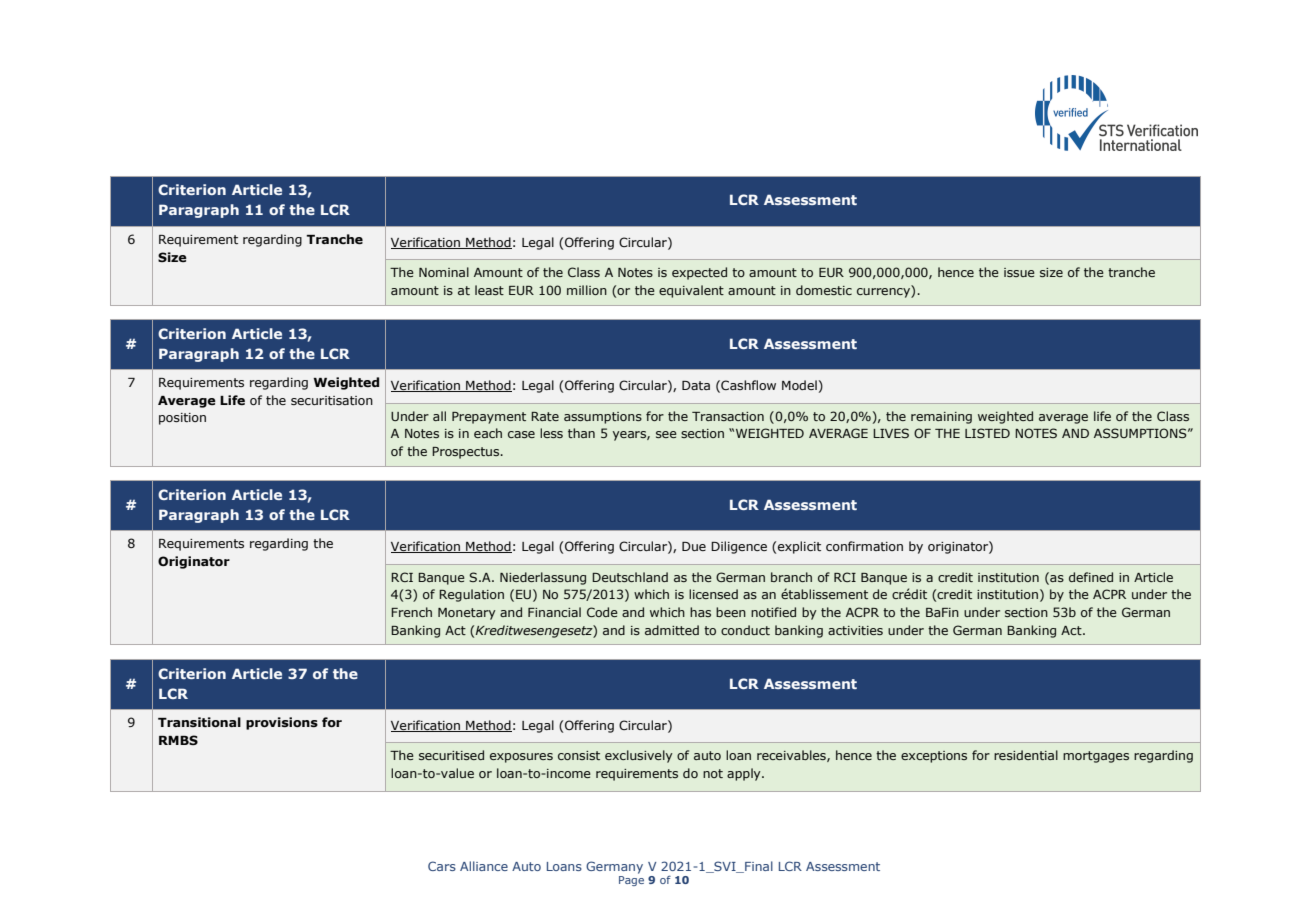 Image resolution: width=1308 pixels, height=924 pixels. Describe the element at coordinates (1091, 577) in the document. I see `defined` at that location.
